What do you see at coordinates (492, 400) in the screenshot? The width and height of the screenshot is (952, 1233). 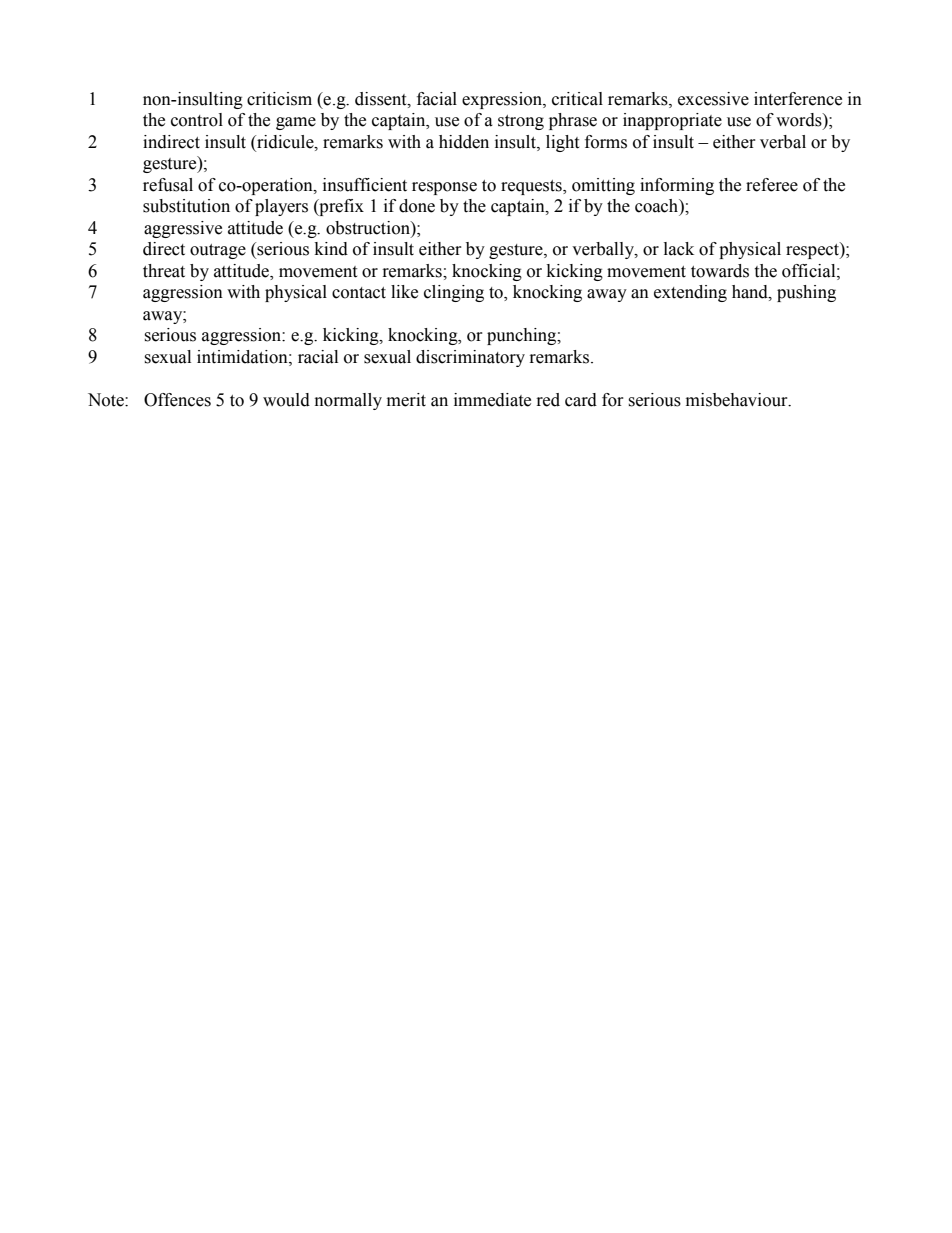 I see `immediate` at bounding box center [492, 400].
